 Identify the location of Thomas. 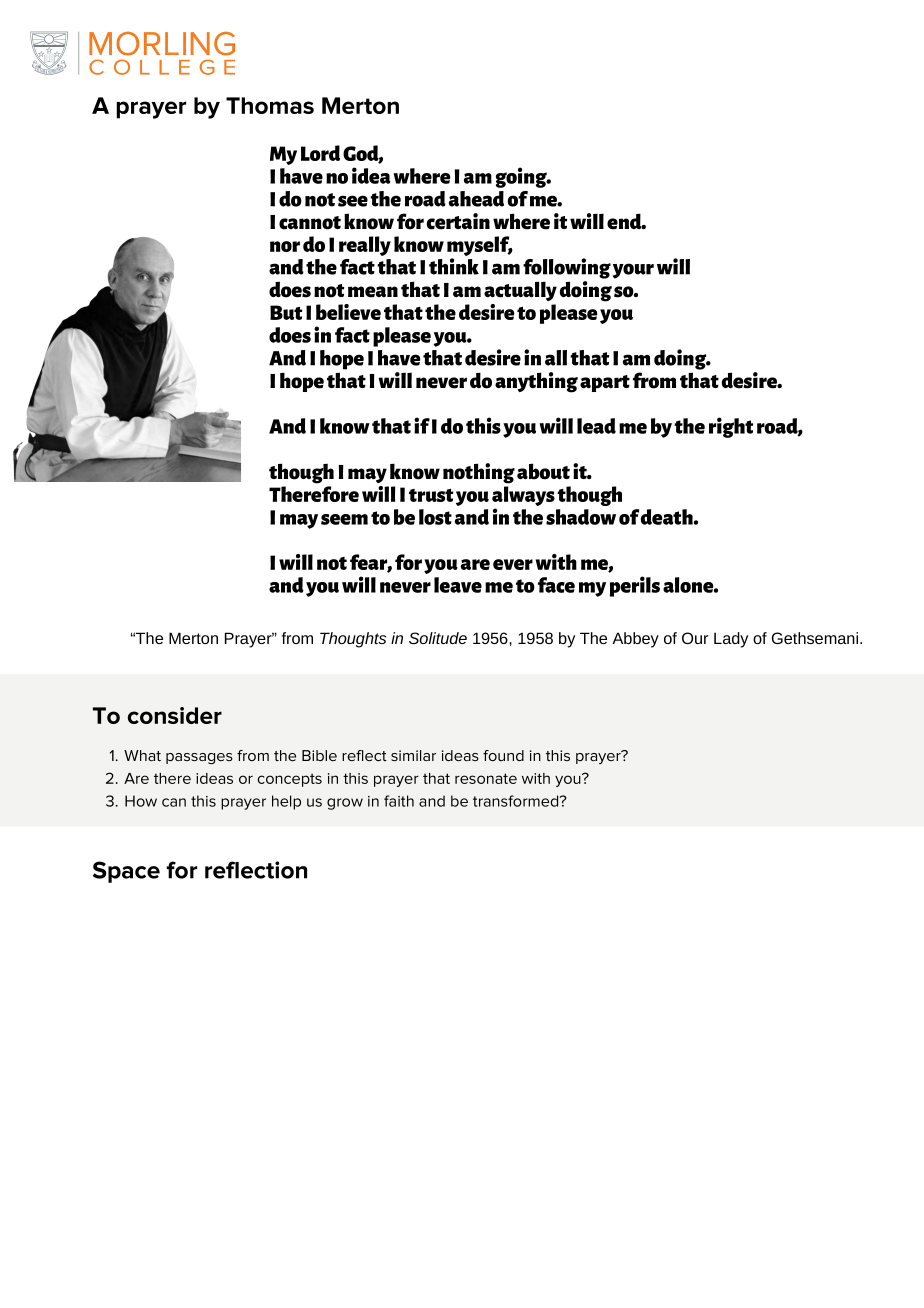
(270, 105).
